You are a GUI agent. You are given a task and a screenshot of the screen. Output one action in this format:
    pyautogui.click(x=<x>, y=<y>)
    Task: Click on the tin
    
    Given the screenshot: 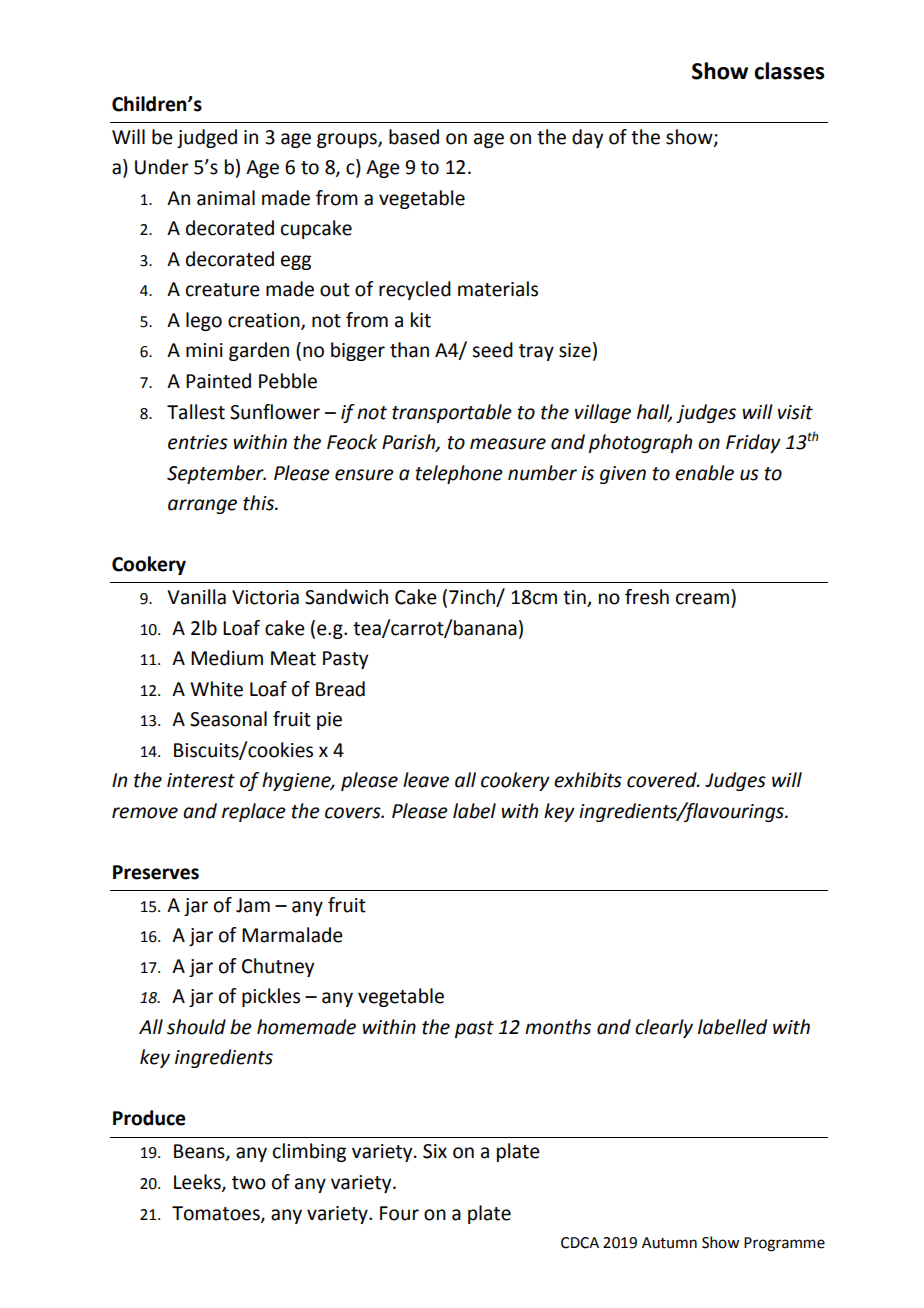 What is the action you would take?
    pyautogui.click(x=575, y=598)
